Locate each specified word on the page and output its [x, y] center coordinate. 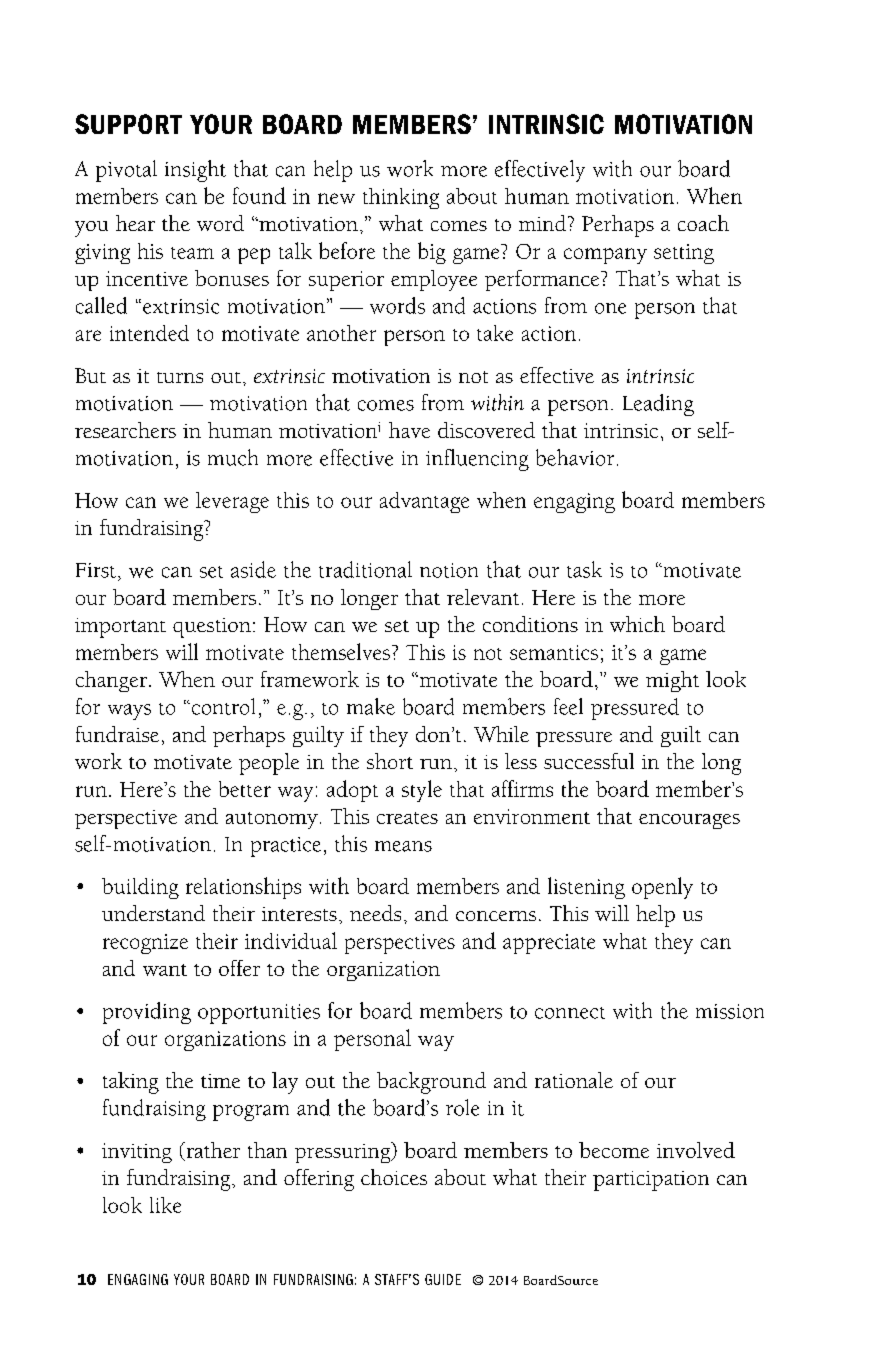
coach [703, 223]
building [140, 888]
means [403, 846]
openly [662, 888]
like [165, 1205]
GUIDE [443, 1279]
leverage [232, 502]
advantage [424, 502]
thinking [401, 198]
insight [195, 171]
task [584, 569]
